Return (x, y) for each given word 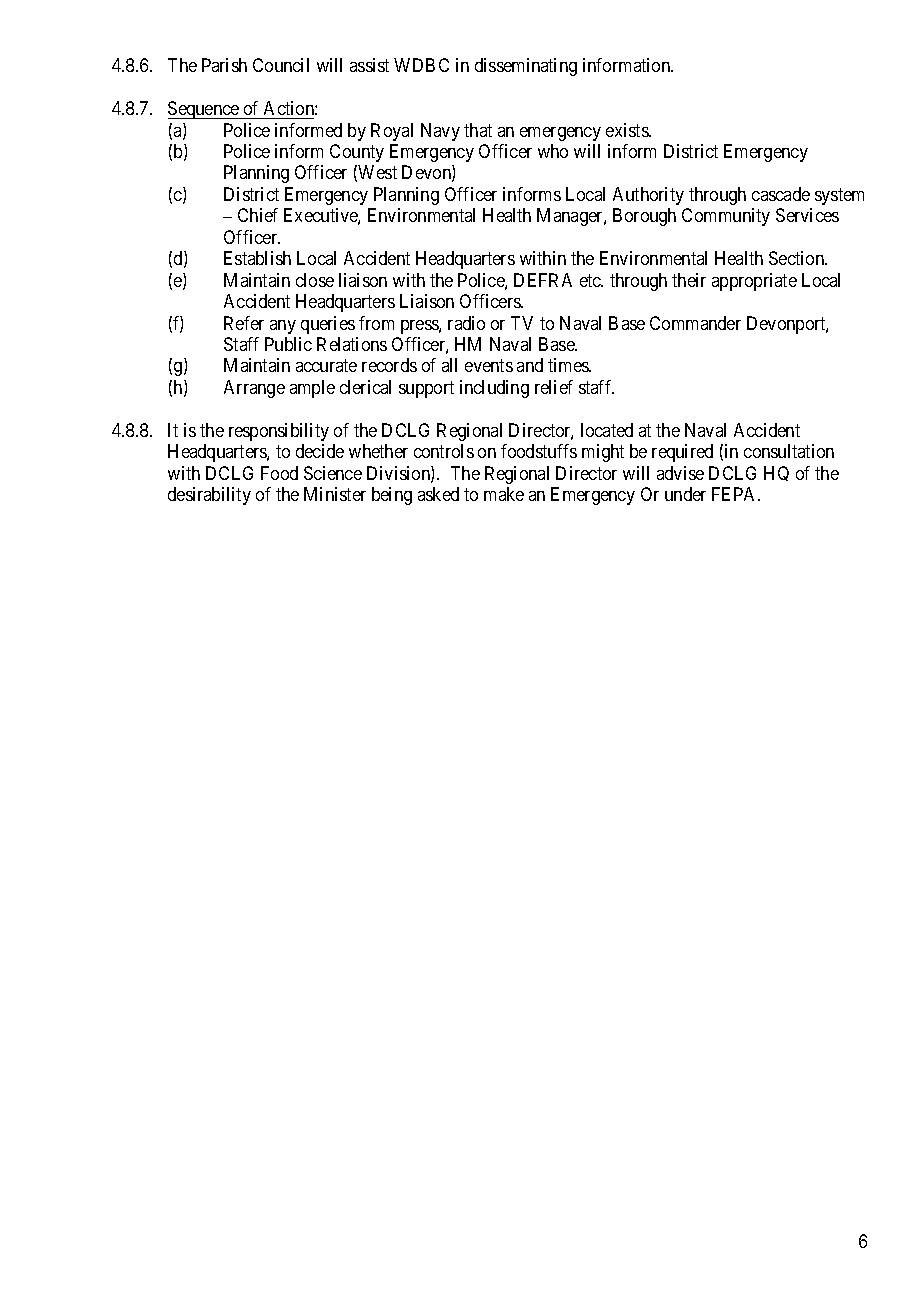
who (553, 151)
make (504, 494)
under (685, 494)
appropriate (754, 282)
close (315, 280)
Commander (695, 323)
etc (591, 280)
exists (628, 130)
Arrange (254, 389)
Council (281, 65)
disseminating (526, 67)
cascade (781, 194)
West (377, 172)
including (494, 389)
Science (333, 473)
